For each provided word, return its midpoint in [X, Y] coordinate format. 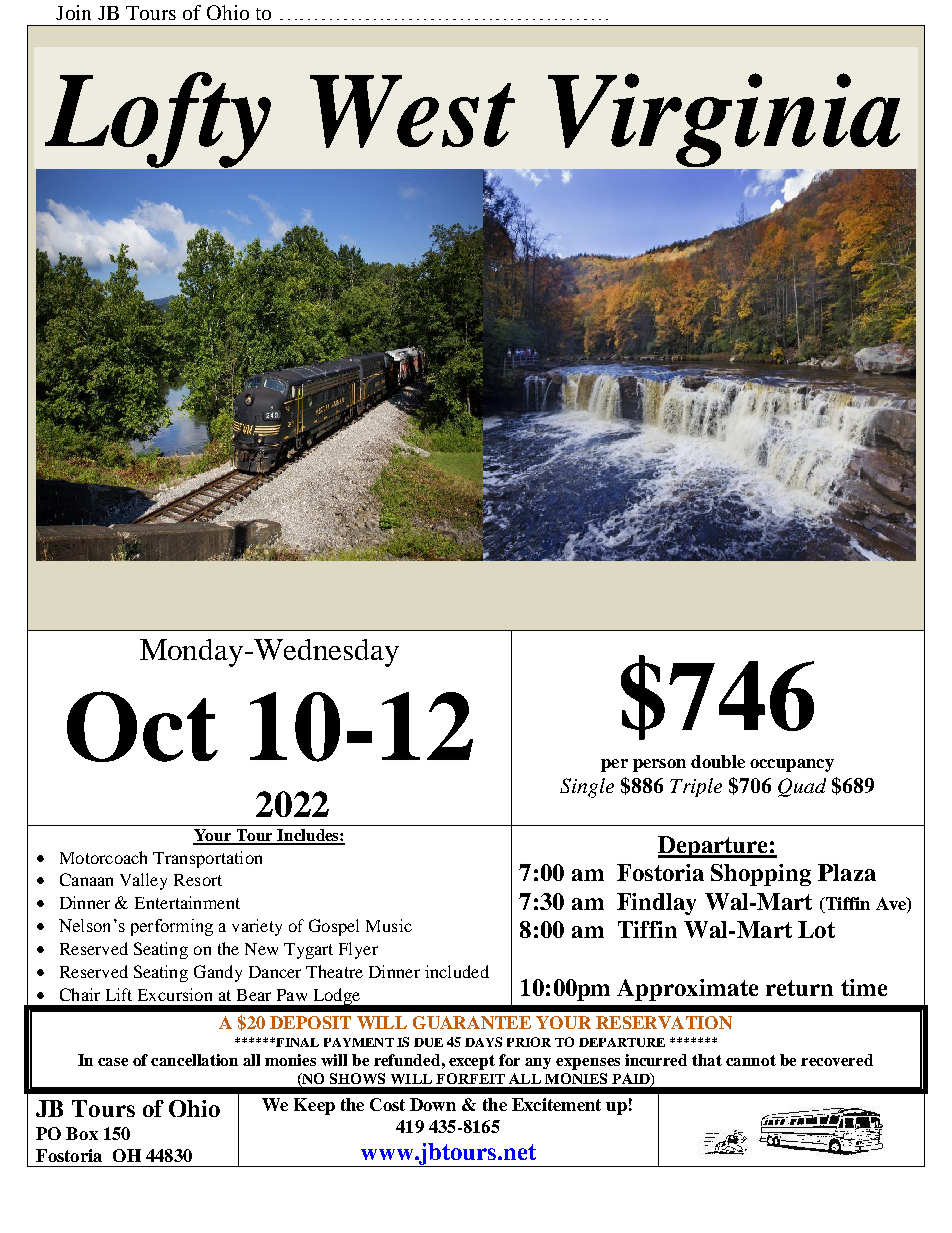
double [718, 761]
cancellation [194, 1060]
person [659, 765]
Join [73, 12]
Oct [142, 726]
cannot [751, 1060]
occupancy [792, 765]
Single [587, 788]
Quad [802, 787]
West [412, 111]
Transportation [207, 859]
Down [433, 1104]
